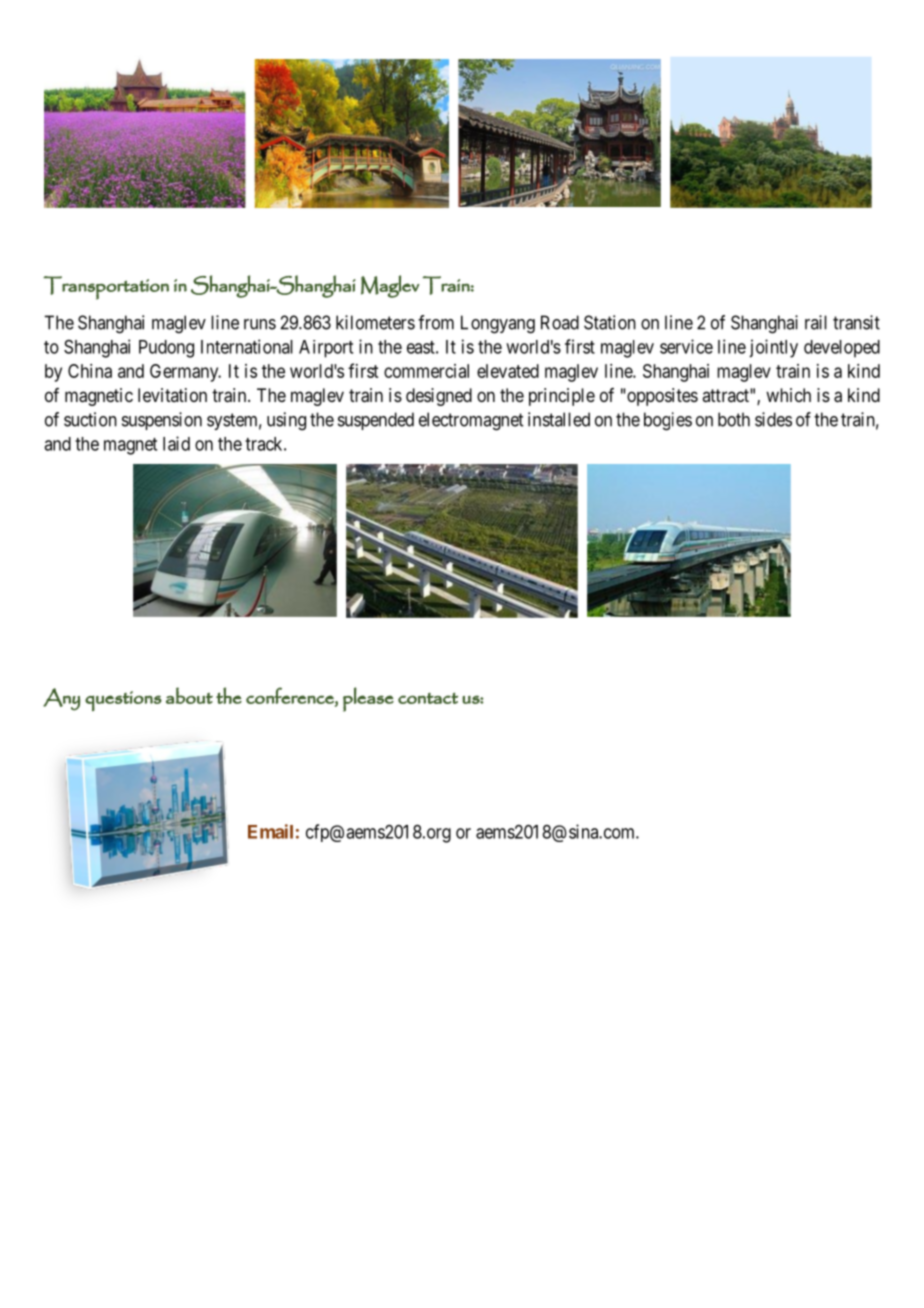 Image resolution: width=924 pixels, height=1308 pixels. What do you see at coordinates (176, 443) in the image?
I see `laid` at bounding box center [176, 443].
